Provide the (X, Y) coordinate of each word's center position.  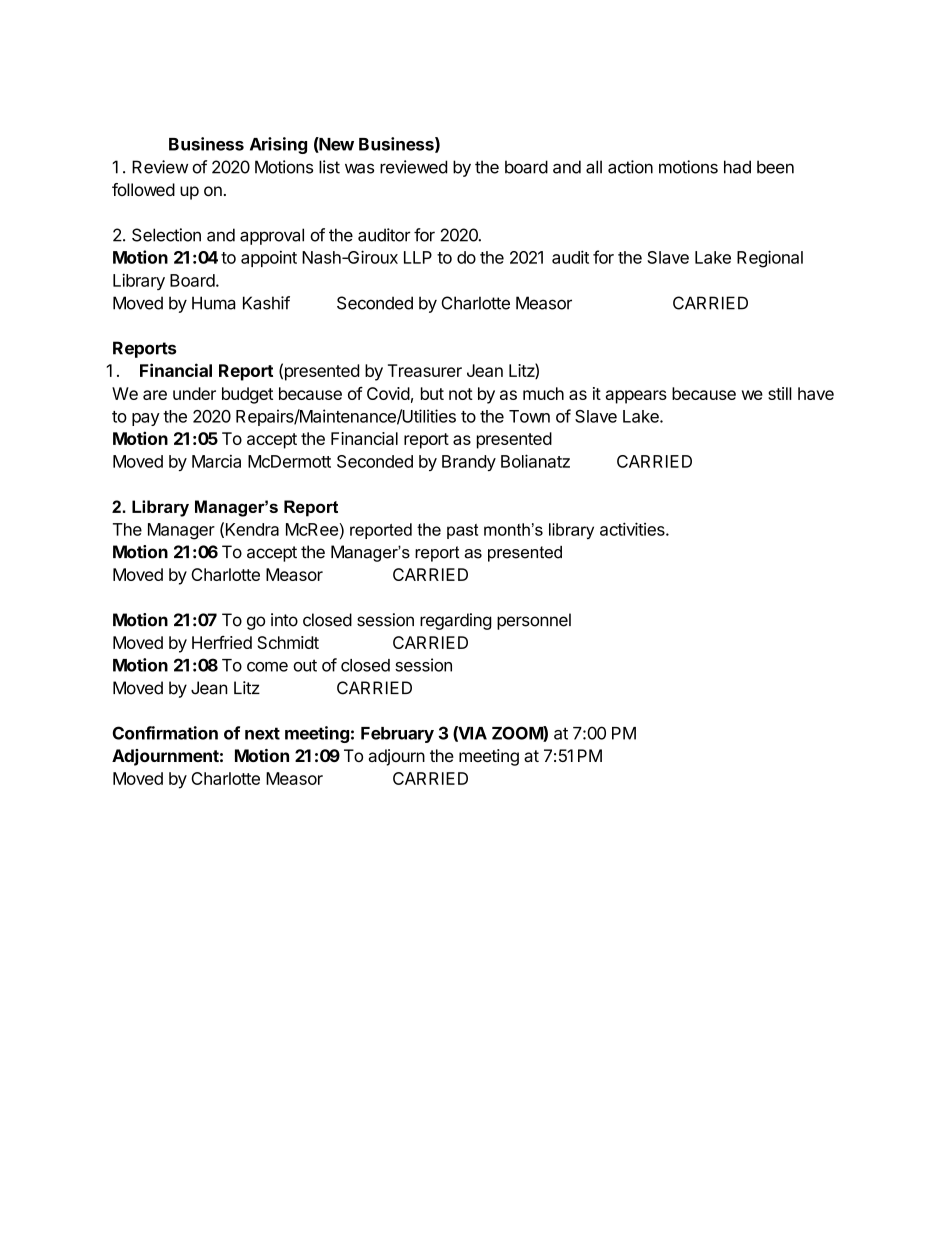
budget (247, 395)
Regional (770, 259)
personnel (534, 621)
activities (633, 529)
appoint (269, 259)
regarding (456, 621)
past (462, 531)
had (737, 167)
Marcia (216, 461)
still (780, 393)
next (262, 733)
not (461, 394)
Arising (278, 145)
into (284, 620)
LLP (418, 257)
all (594, 167)
